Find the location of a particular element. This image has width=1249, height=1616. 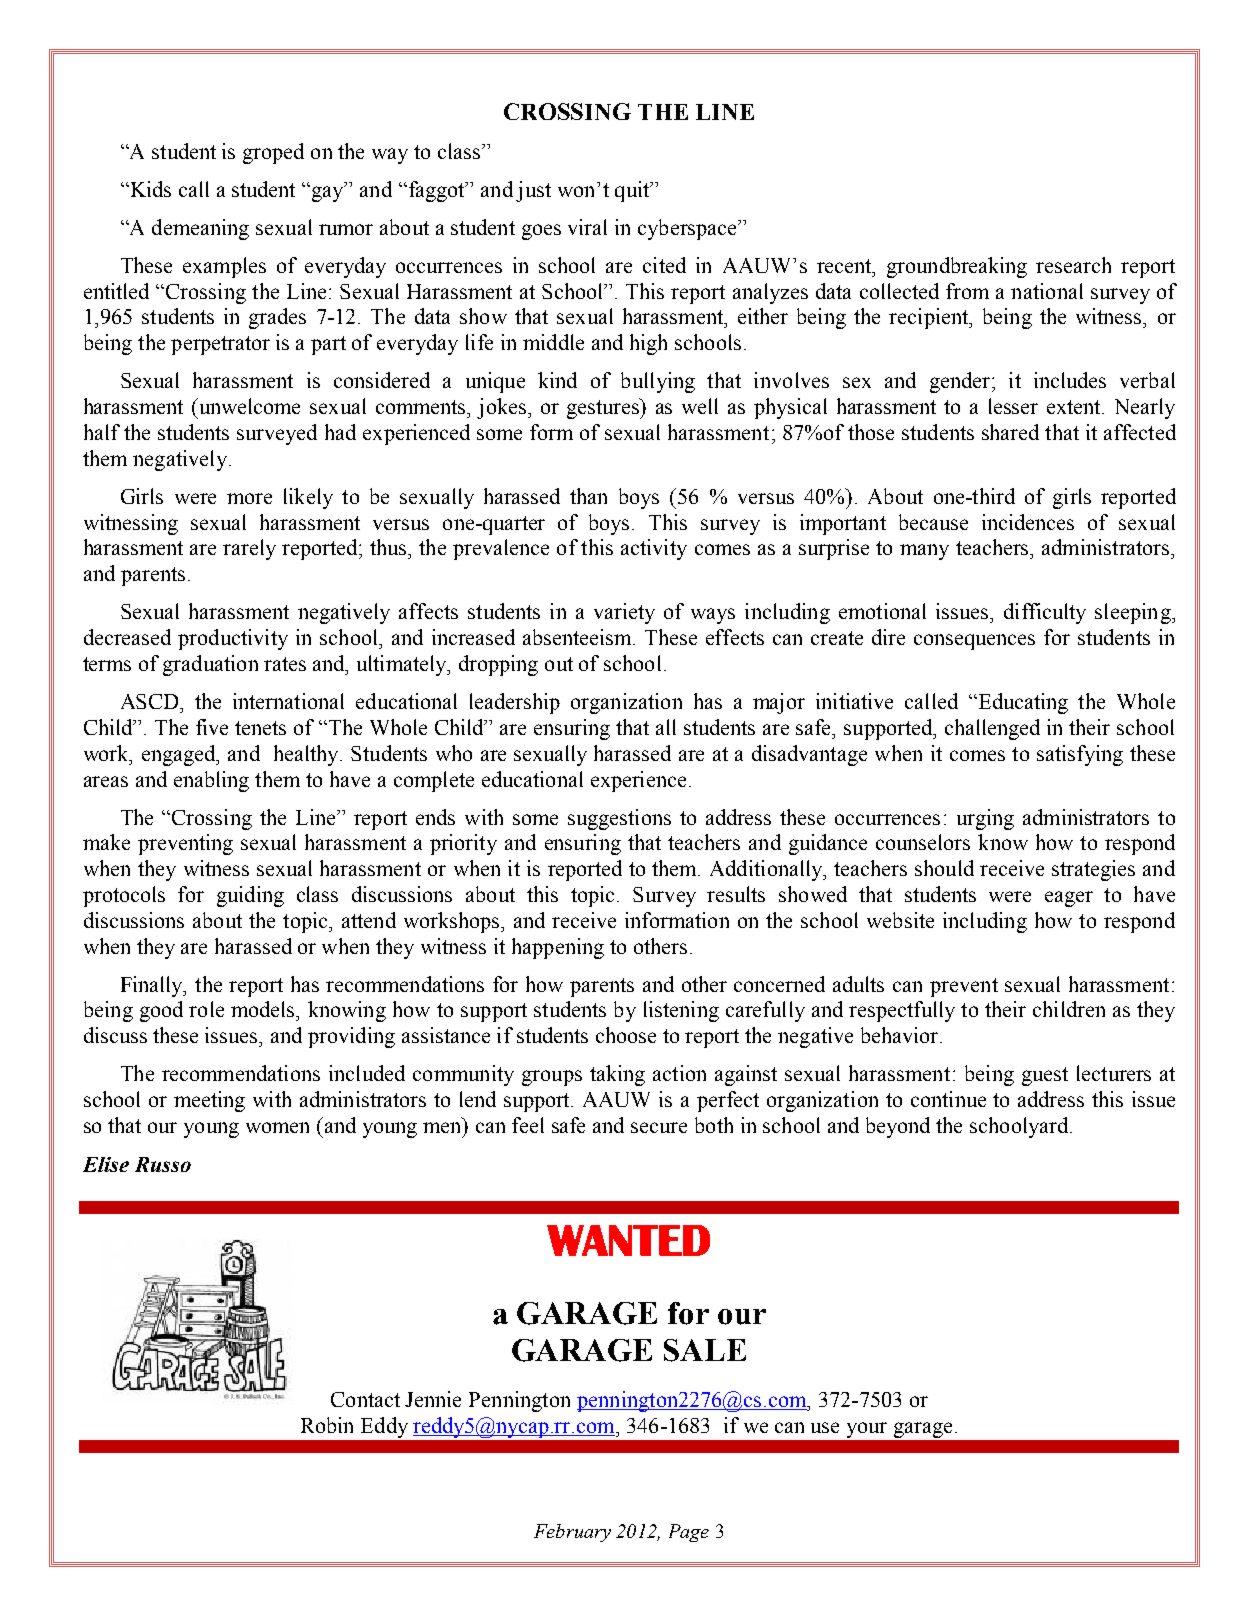

urging is located at coordinates (985, 819).
